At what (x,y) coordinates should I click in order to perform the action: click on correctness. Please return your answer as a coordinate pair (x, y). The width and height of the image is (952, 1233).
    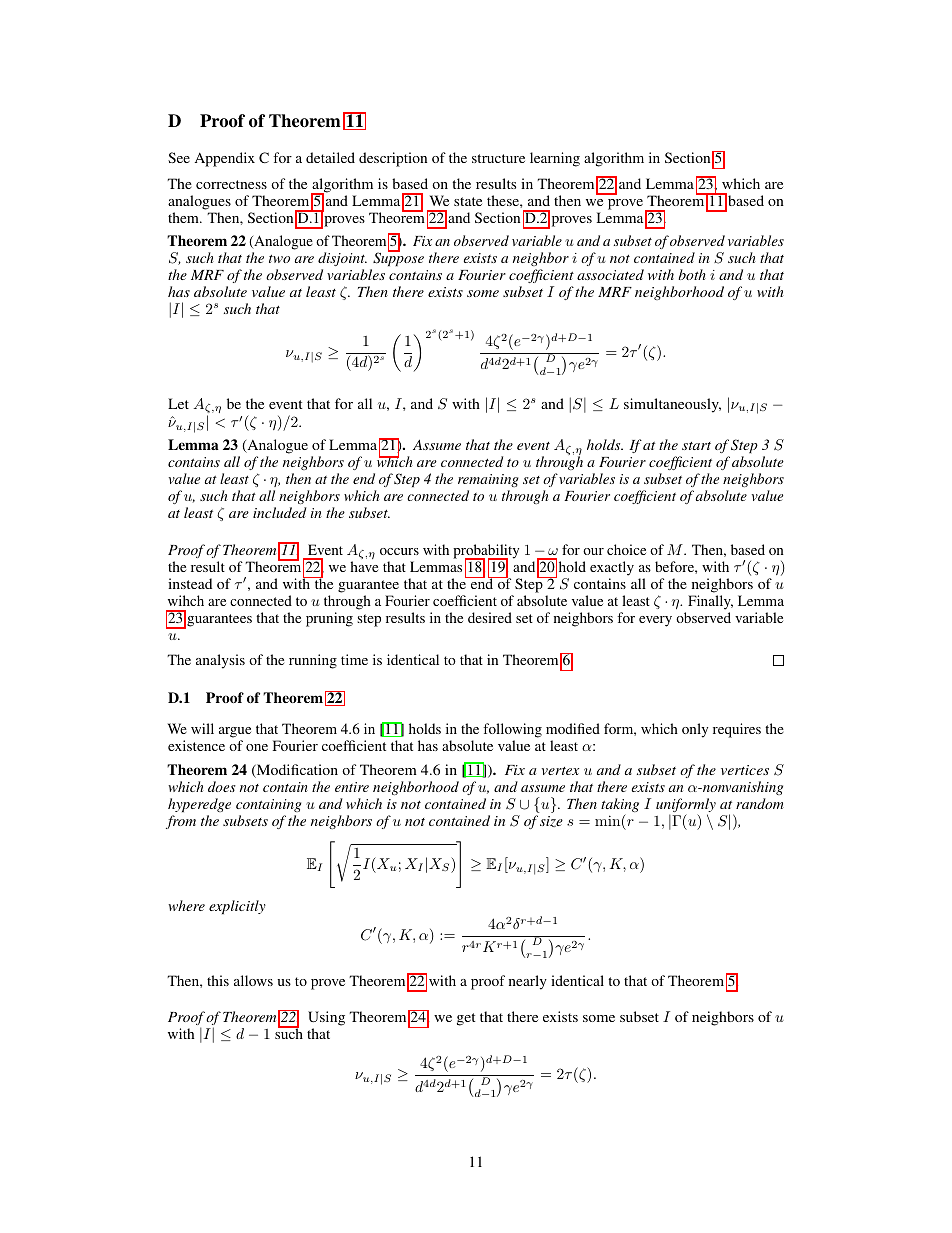
    Looking at the image, I should click on (231, 184).
